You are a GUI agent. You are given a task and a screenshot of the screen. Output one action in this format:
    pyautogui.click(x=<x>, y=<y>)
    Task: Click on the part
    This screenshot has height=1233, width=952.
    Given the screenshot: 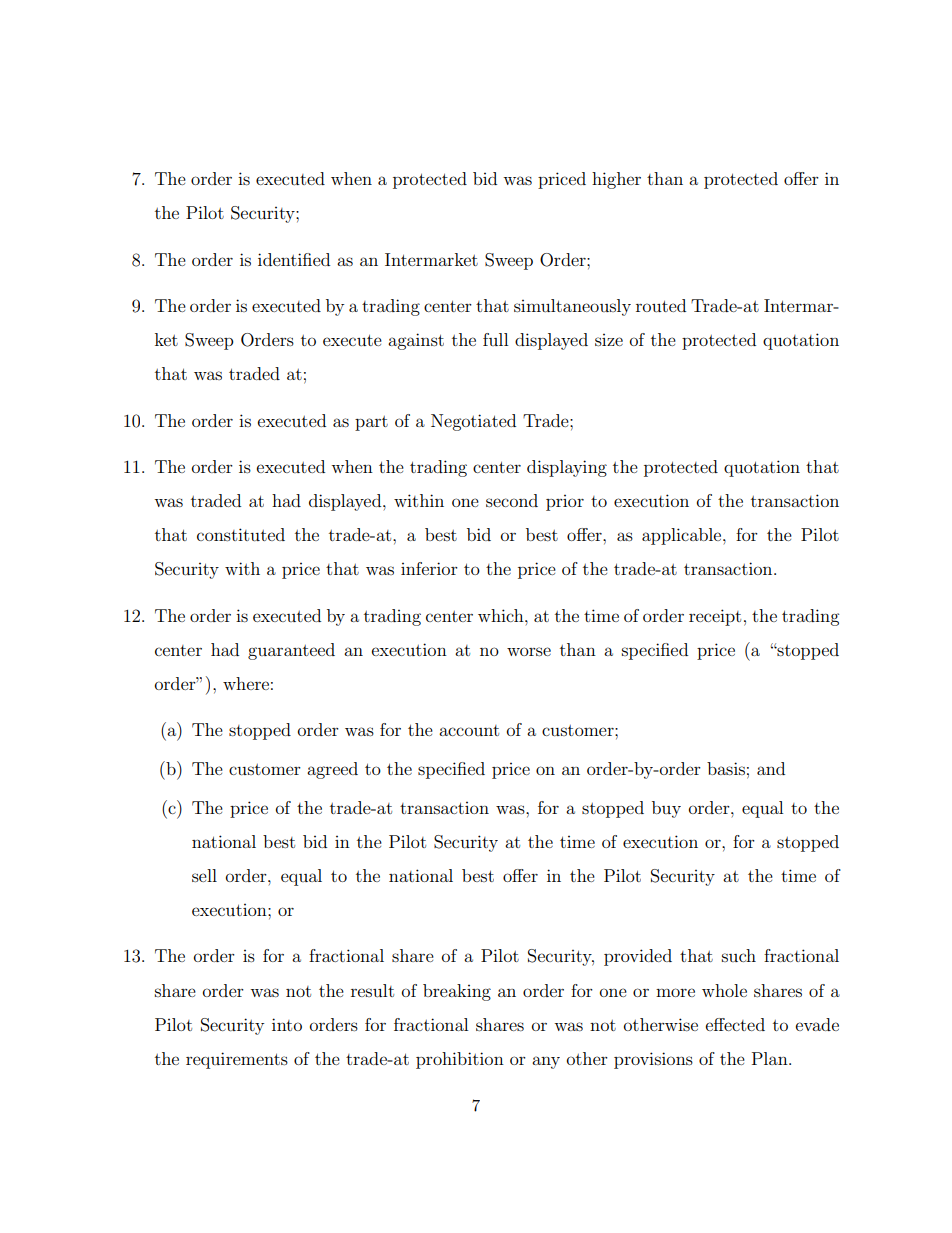 What is the action you would take?
    pyautogui.click(x=371, y=423)
